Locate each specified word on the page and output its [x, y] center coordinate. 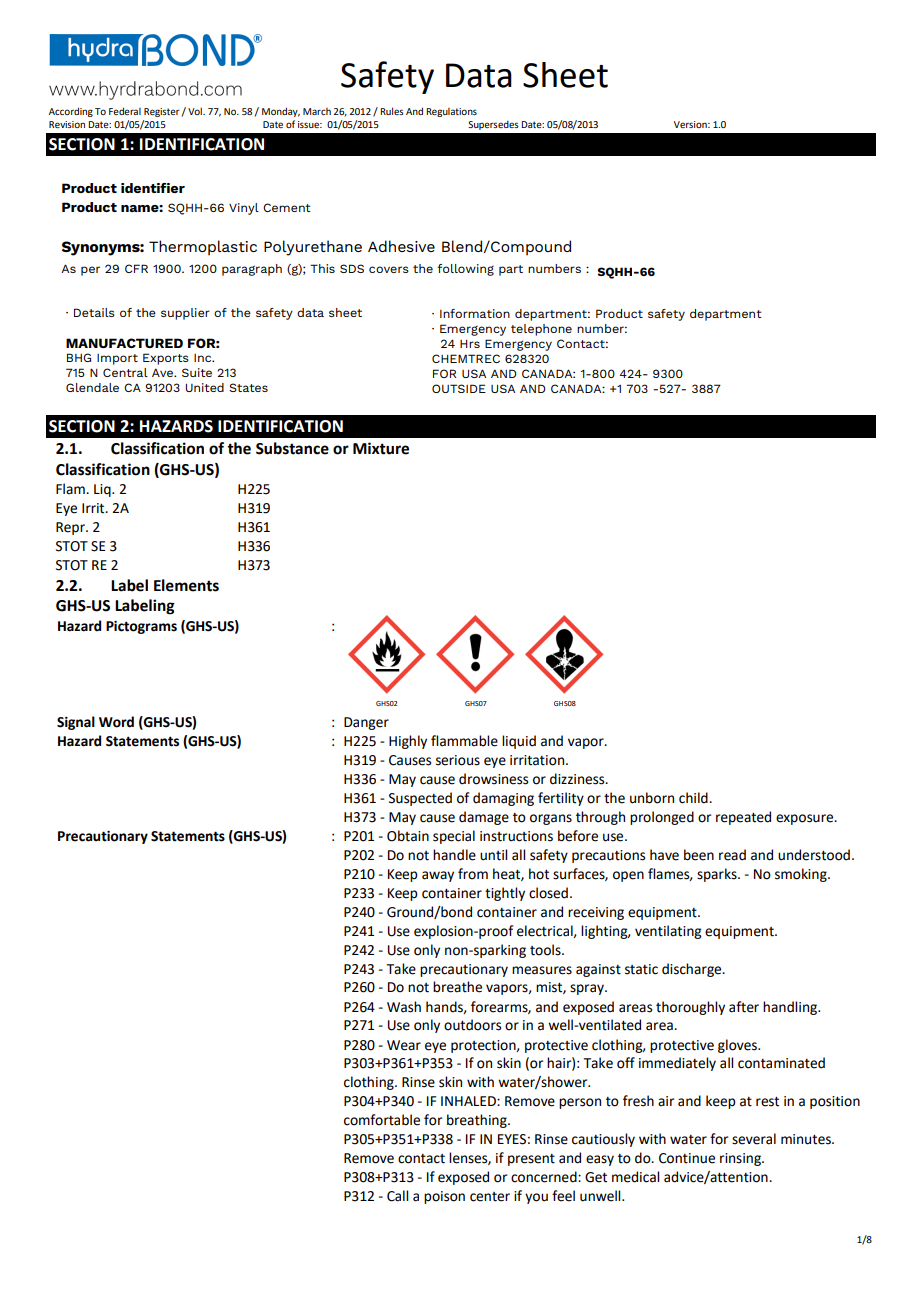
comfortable [382, 1120]
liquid [519, 742]
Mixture [381, 448]
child [694, 798]
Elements [186, 585]
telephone [541, 330]
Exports [166, 359]
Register [162, 112]
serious [458, 760]
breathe [457, 987]
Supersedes [493, 125]
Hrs [470, 344]
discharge [693, 970]
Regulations [451, 112]
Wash [404, 1007]
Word [116, 722]
